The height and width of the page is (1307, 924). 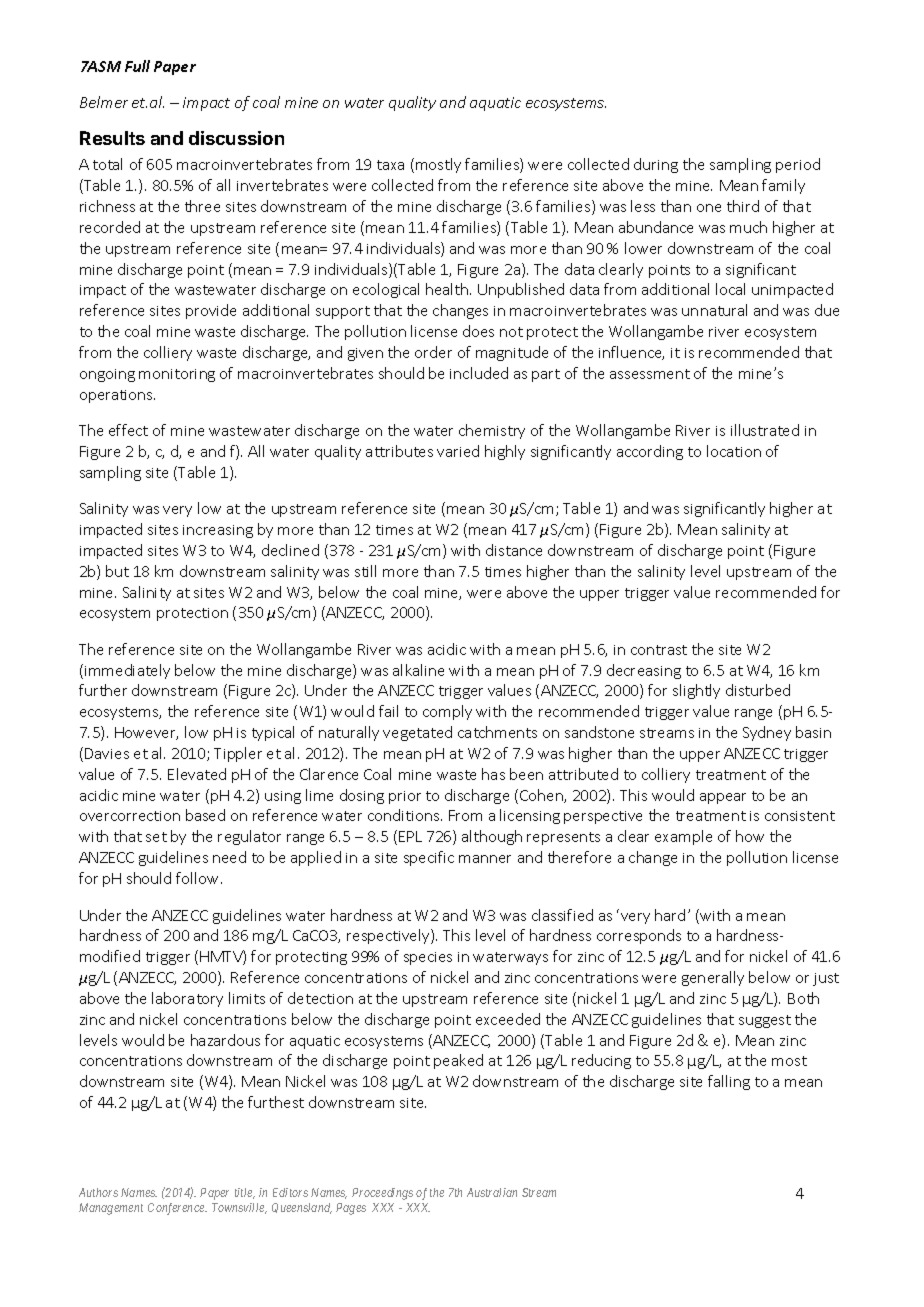 What do you see at coordinates (390, 165) in the page?
I see `taxa` at bounding box center [390, 165].
